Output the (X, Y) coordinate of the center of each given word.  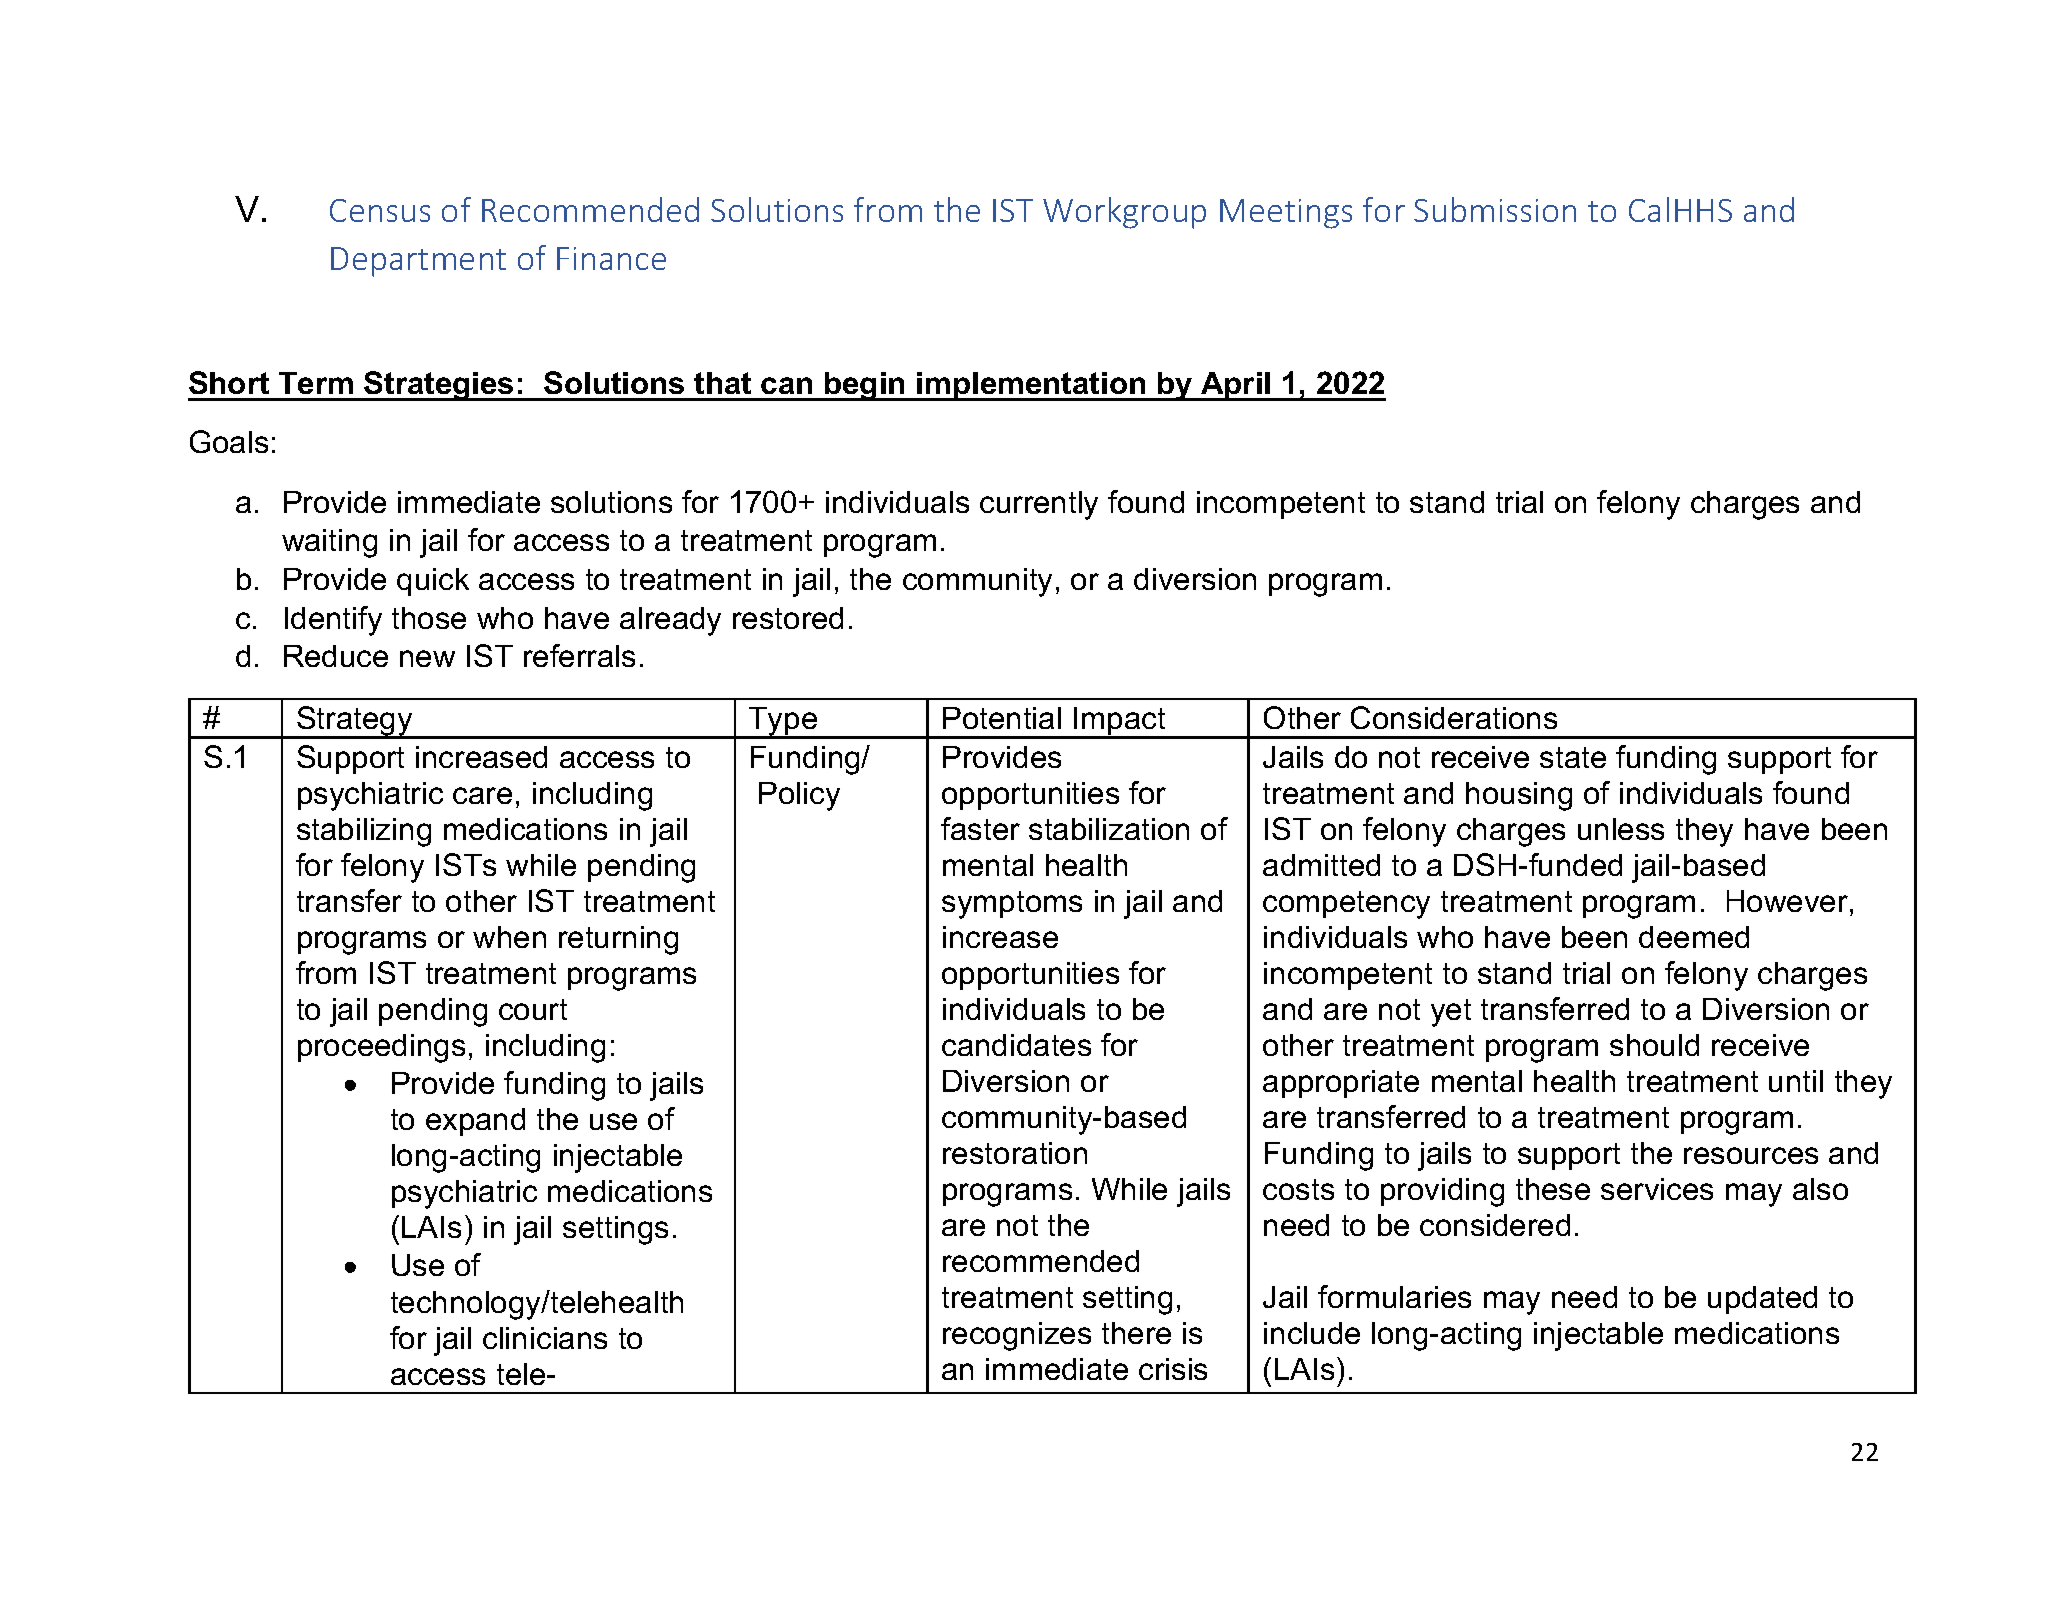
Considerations (1454, 717)
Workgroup (1124, 213)
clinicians (545, 1338)
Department (418, 262)
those (429, 618)
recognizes (1017, 1336)
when (509, 937)
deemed (1694, 937)
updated (1762, 1300)
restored (788, 618)
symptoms (1012, 905)
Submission (1495, 209)
